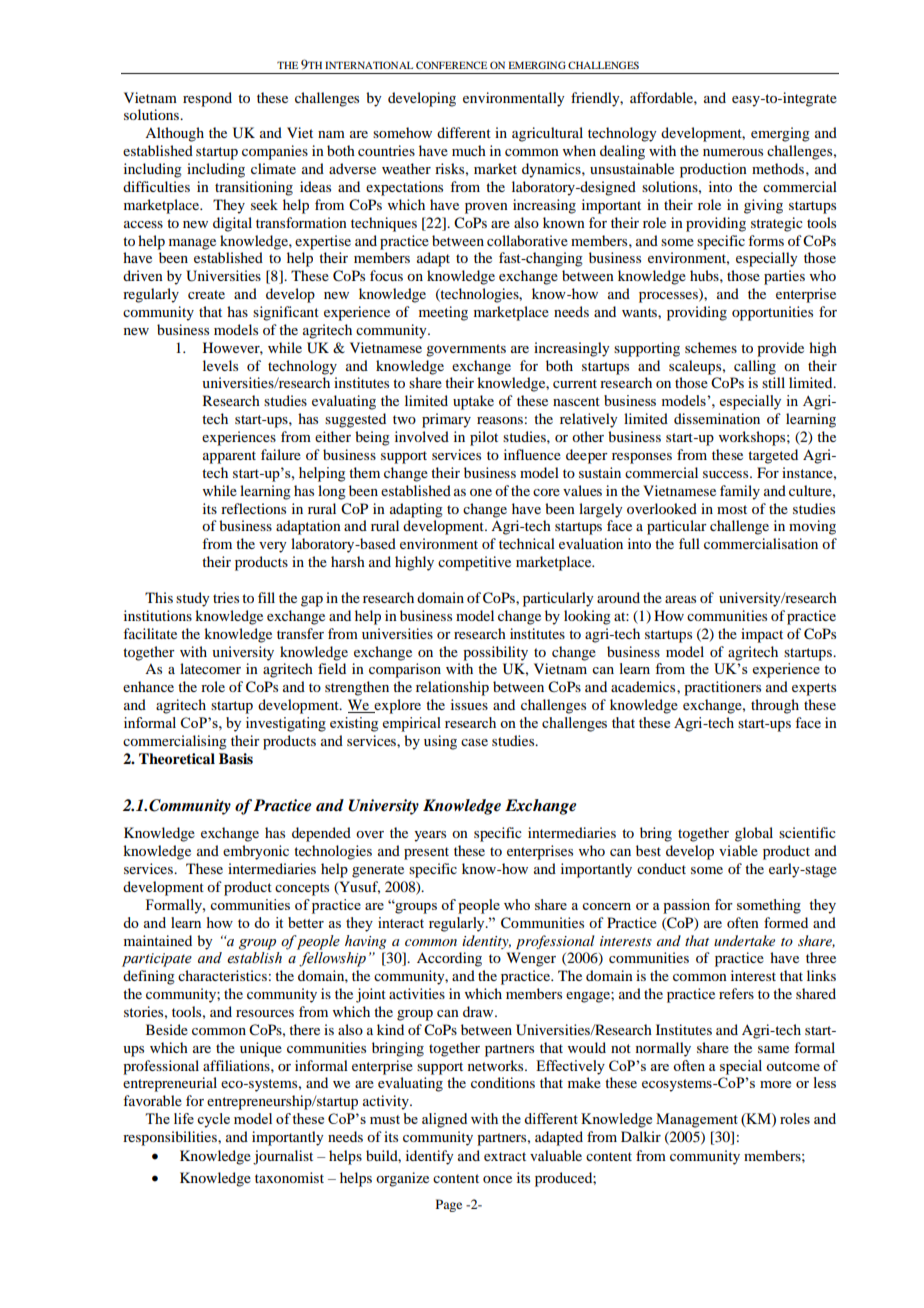  I want to click on respond, so click(207, 99).
